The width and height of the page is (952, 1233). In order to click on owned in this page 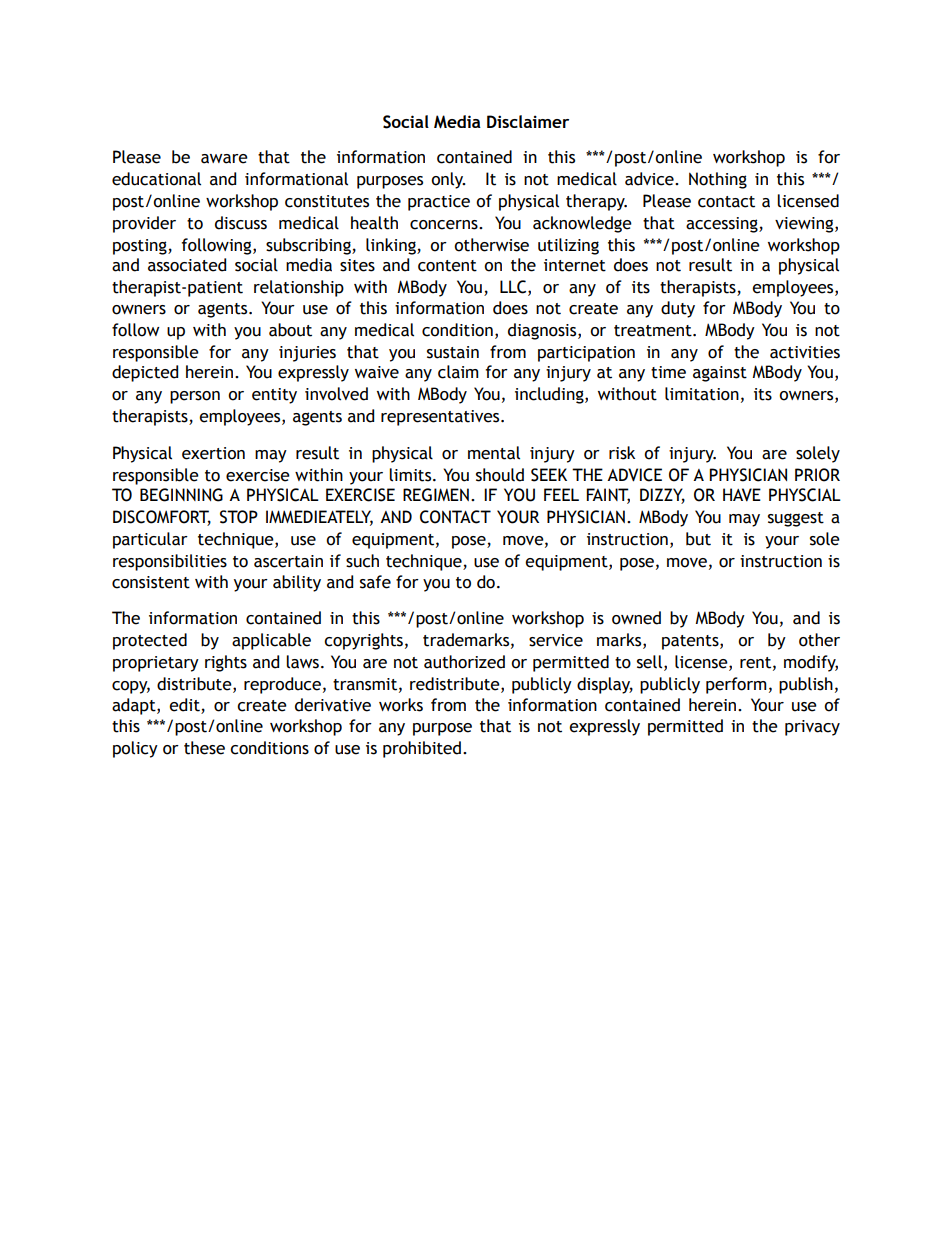, I will do `click(636, 618)`.
